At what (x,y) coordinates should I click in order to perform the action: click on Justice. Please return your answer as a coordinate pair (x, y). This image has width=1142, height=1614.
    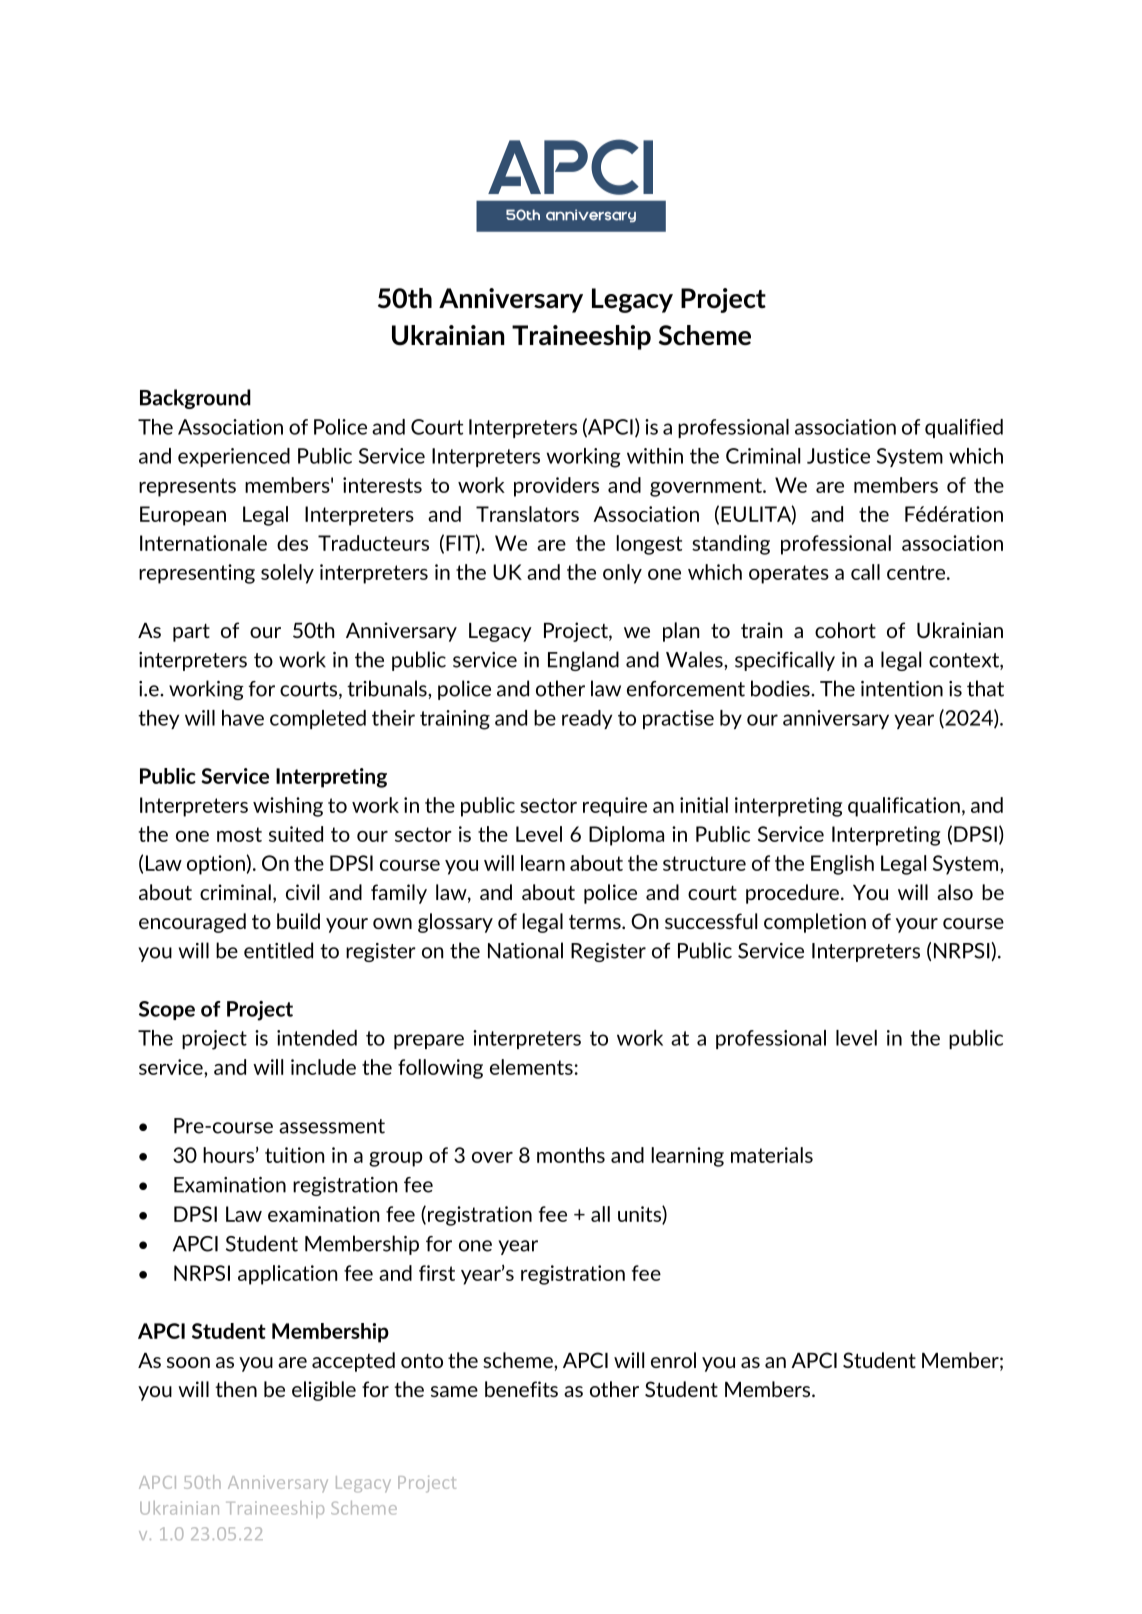
    Looking at the image, I should click on (838, 456).
